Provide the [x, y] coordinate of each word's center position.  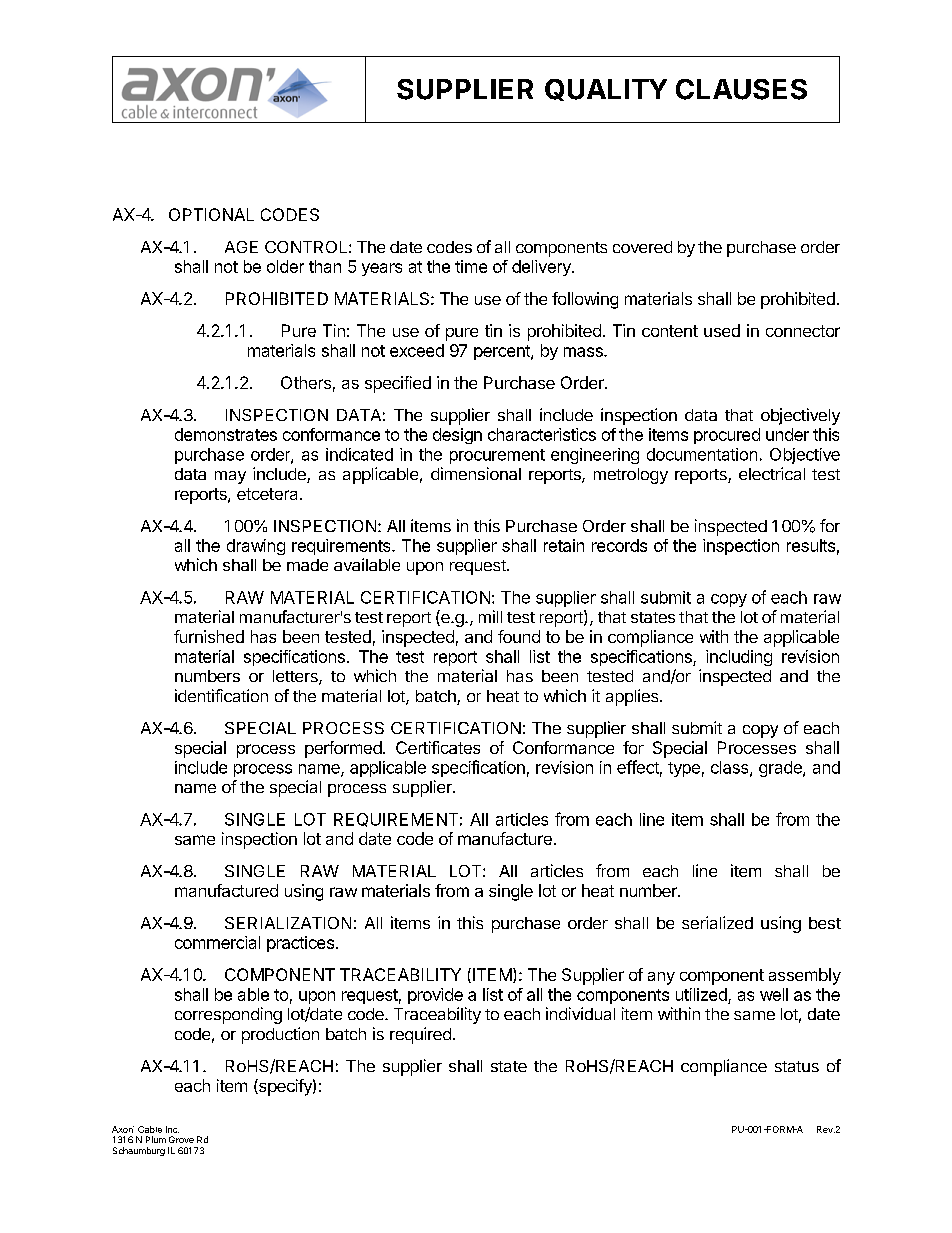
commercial [217, 942]
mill [490, 616]
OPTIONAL [211, 214]
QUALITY [606, 90]
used [722, 330]
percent [503, 352]
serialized [717, 922]
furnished [209, 636]
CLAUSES [741, 89]
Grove [181, 1139]
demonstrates [226, 434]
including [739, 658]
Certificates [438, 747]
